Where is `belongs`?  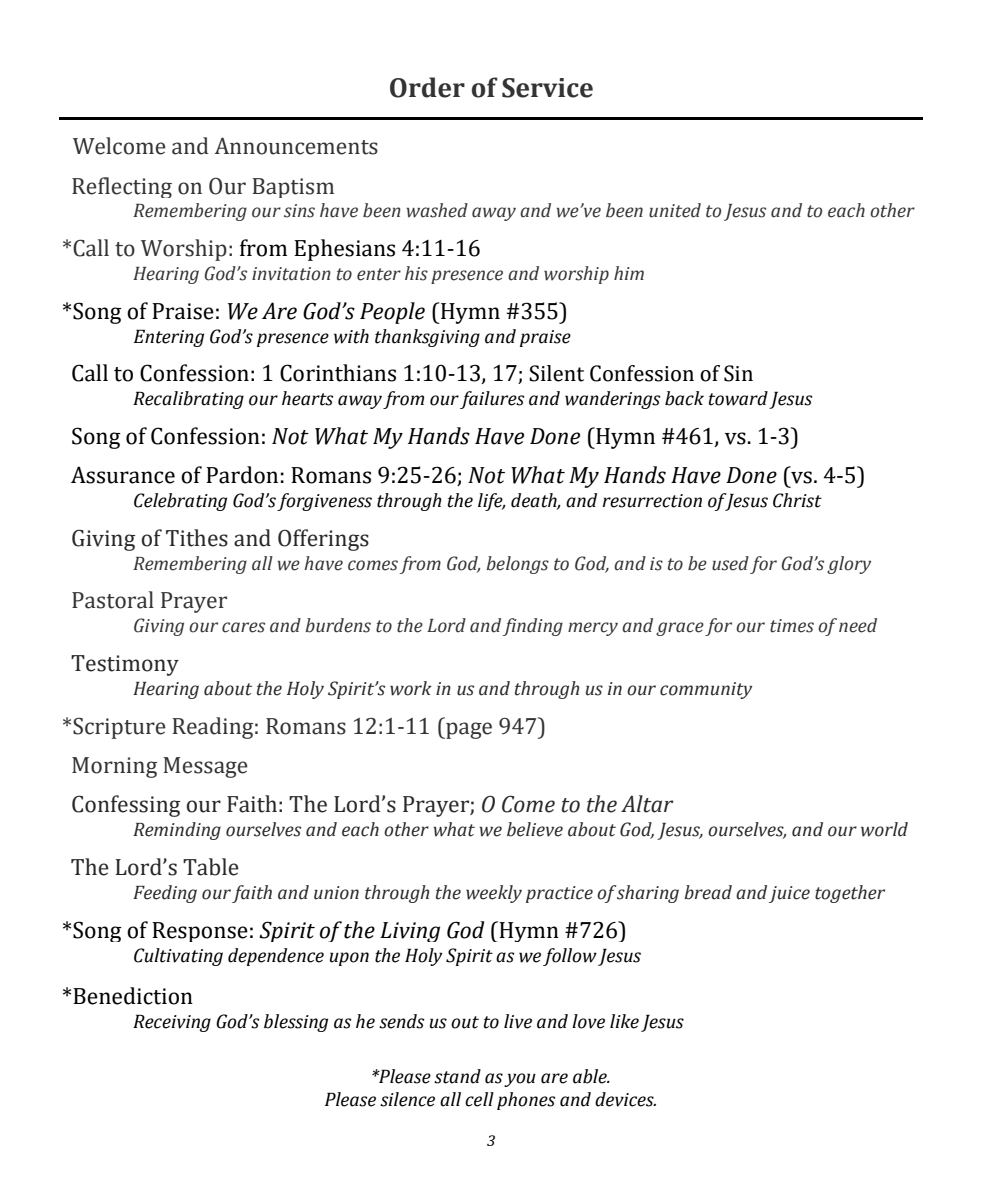 belongs is located at coordinates (517, 565).
